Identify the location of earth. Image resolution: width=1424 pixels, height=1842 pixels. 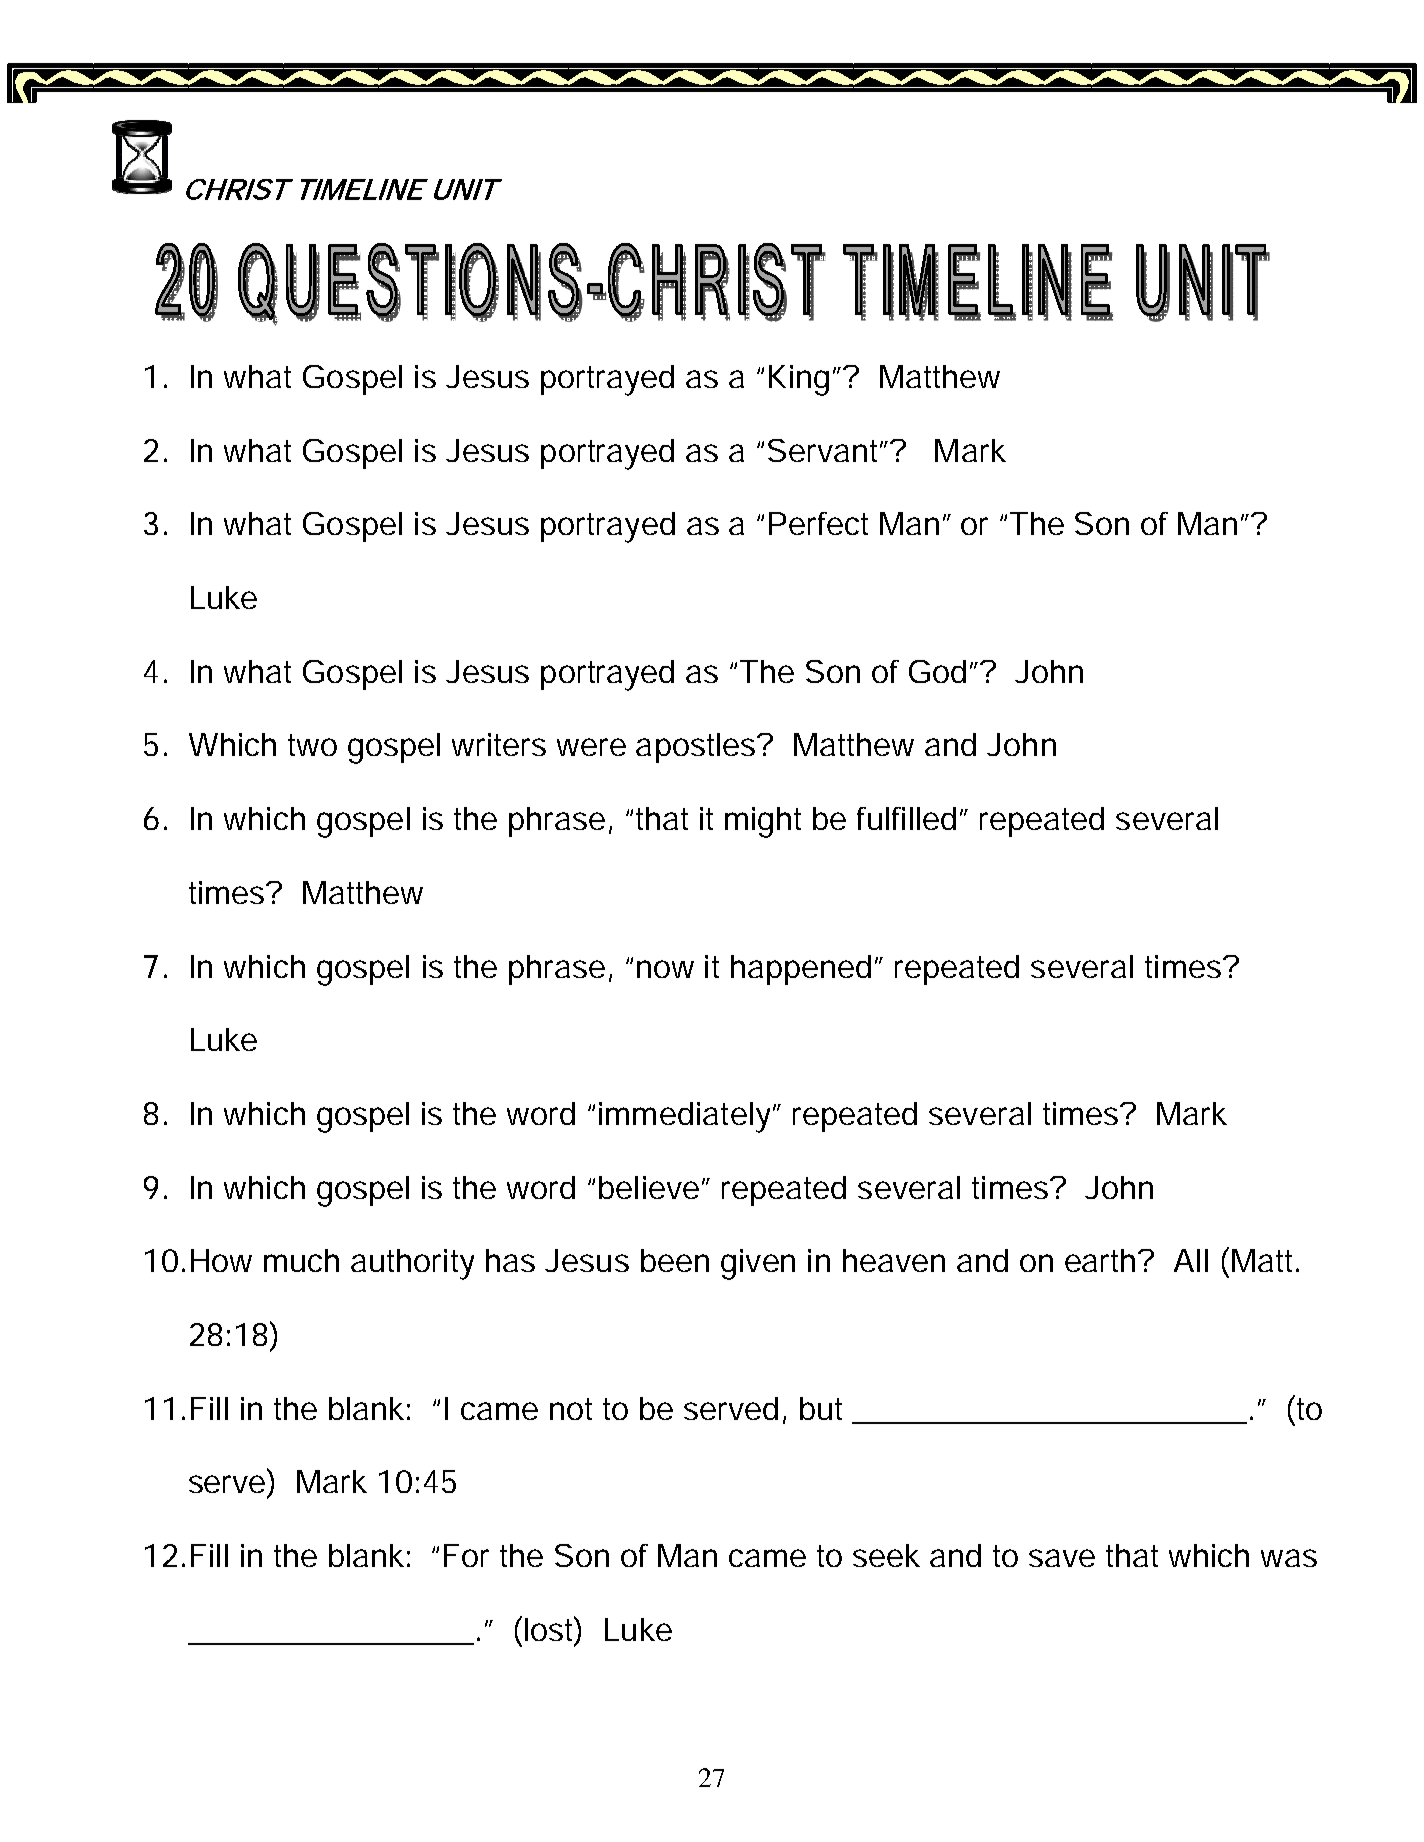
(1103, 1260).
